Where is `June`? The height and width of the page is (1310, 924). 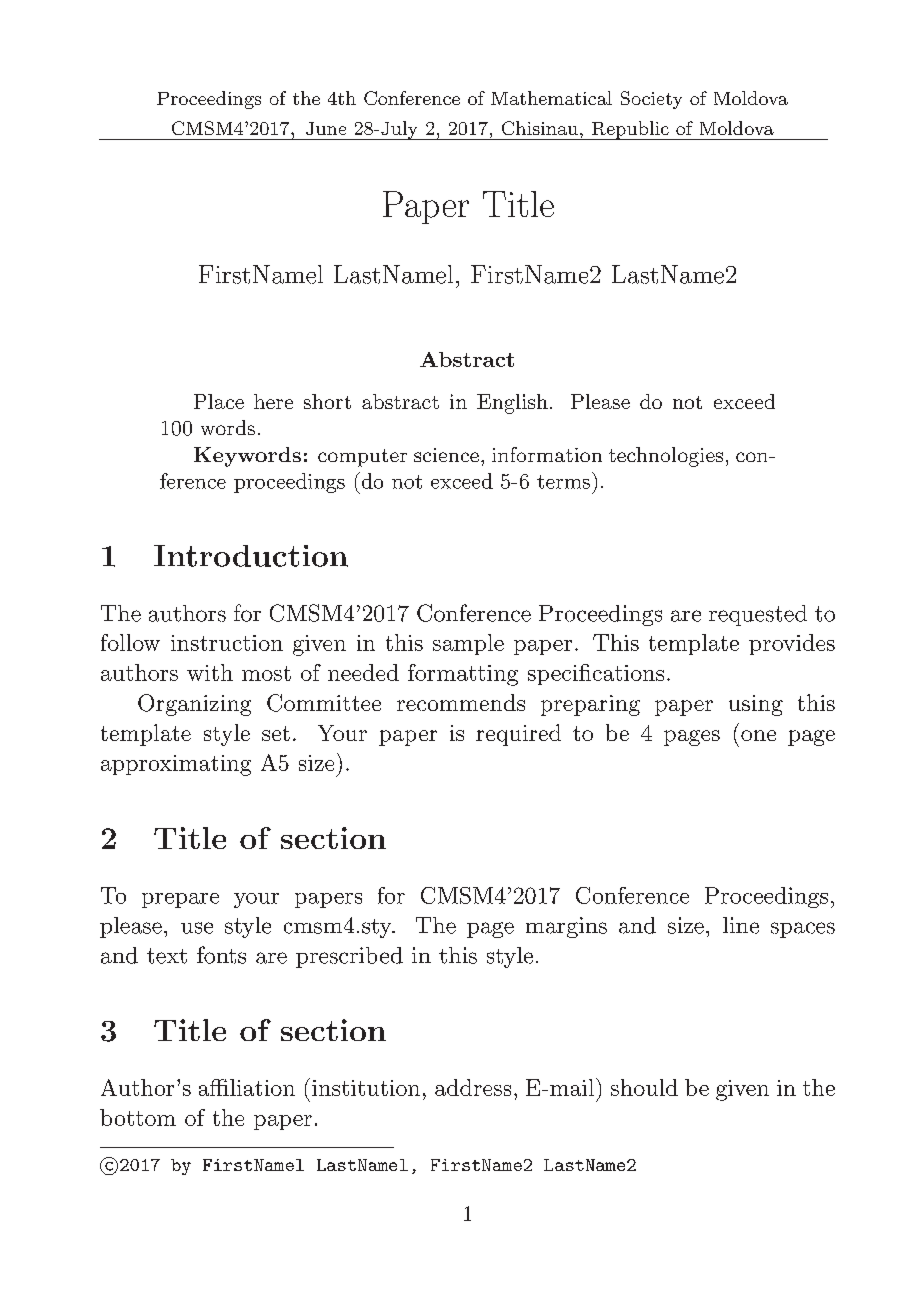 June is located at coordinates (326, 128).
